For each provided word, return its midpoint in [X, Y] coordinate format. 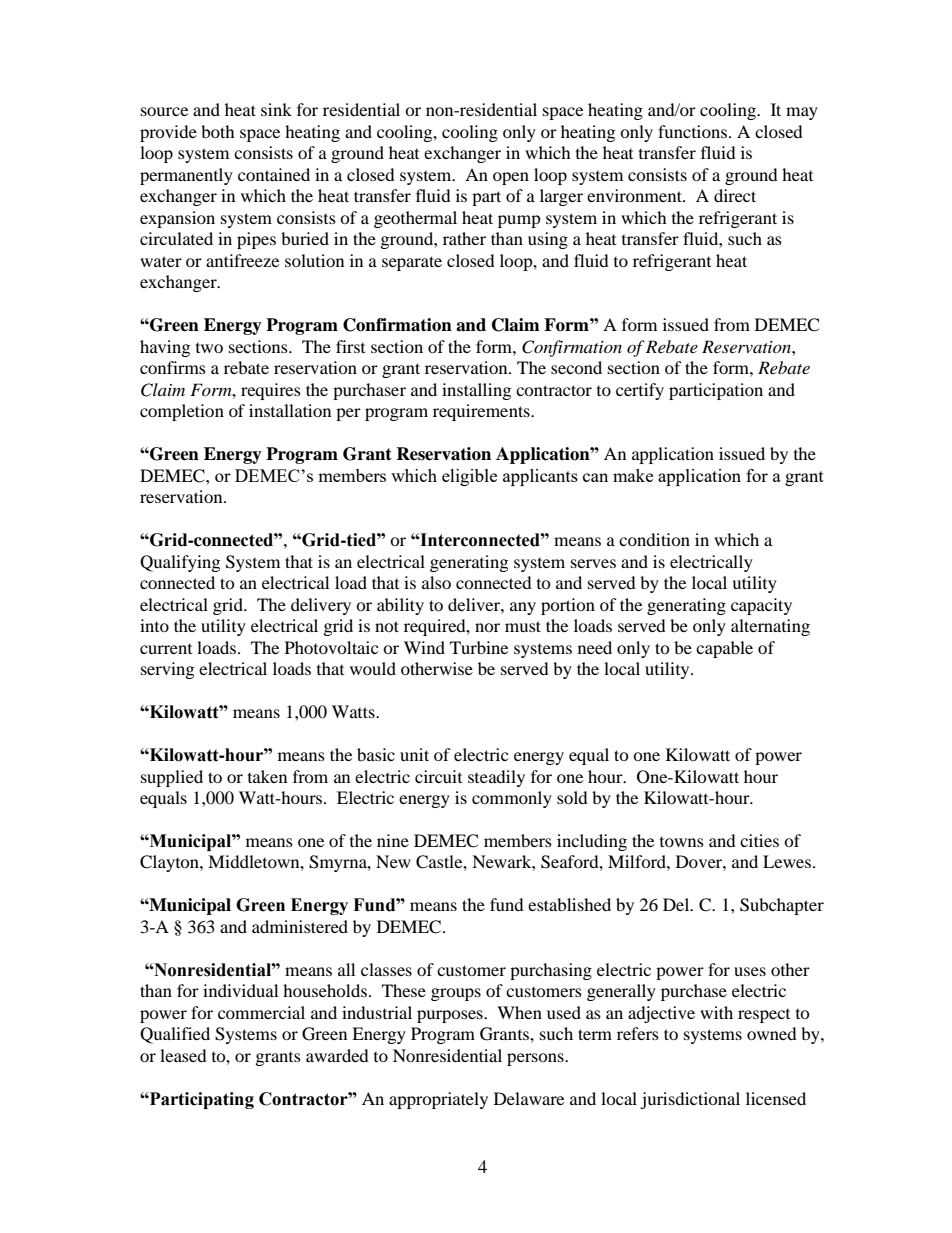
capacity [761, 606]
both [218, 131]
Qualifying [180, 563]
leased [183, 1055]
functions [694, 131]
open [511, 178]
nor [487, 627]
